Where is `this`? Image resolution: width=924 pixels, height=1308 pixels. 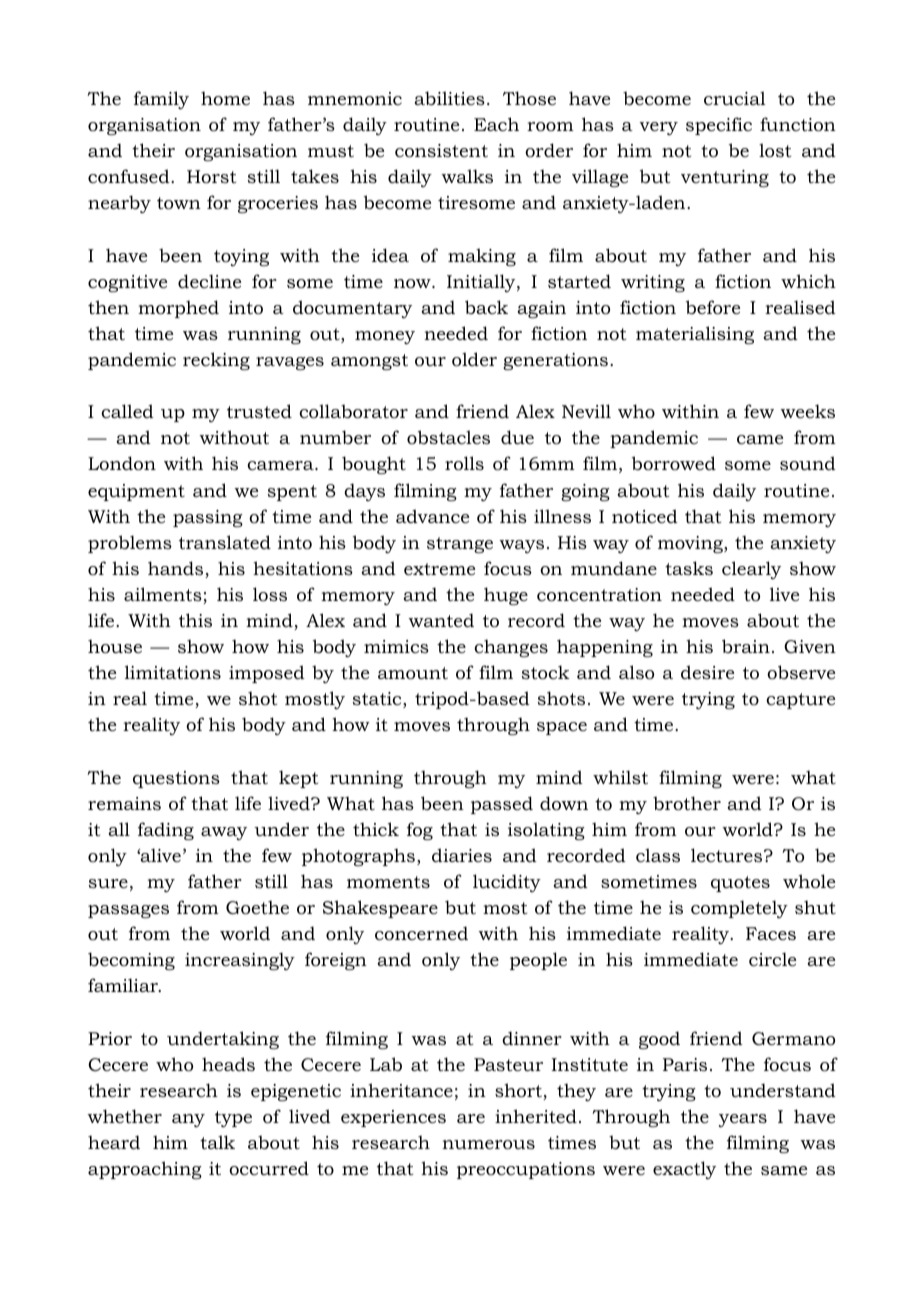
this is located at coordinates (195, 620).
